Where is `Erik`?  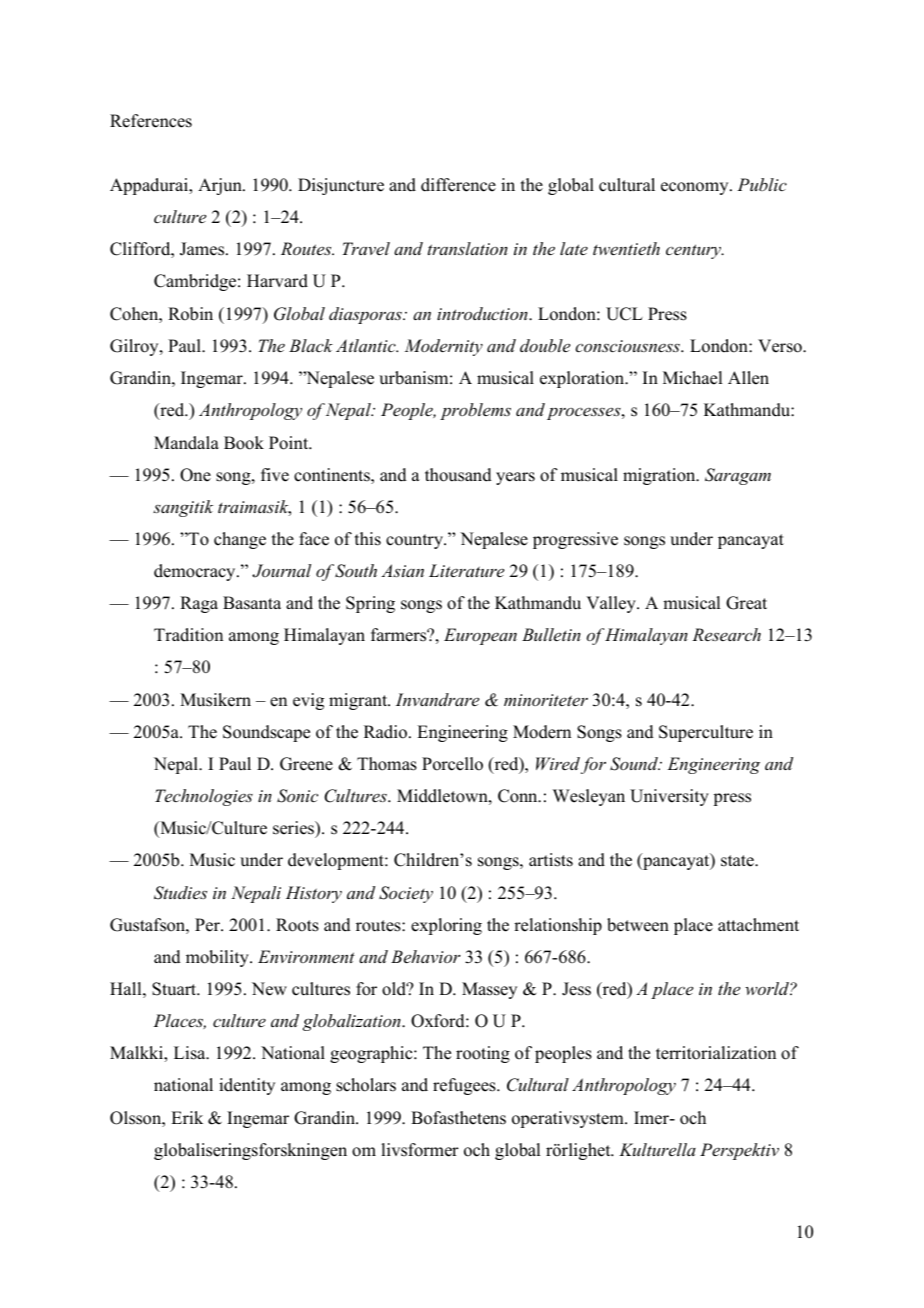
Erik is located at coordinates (187, 1117).
